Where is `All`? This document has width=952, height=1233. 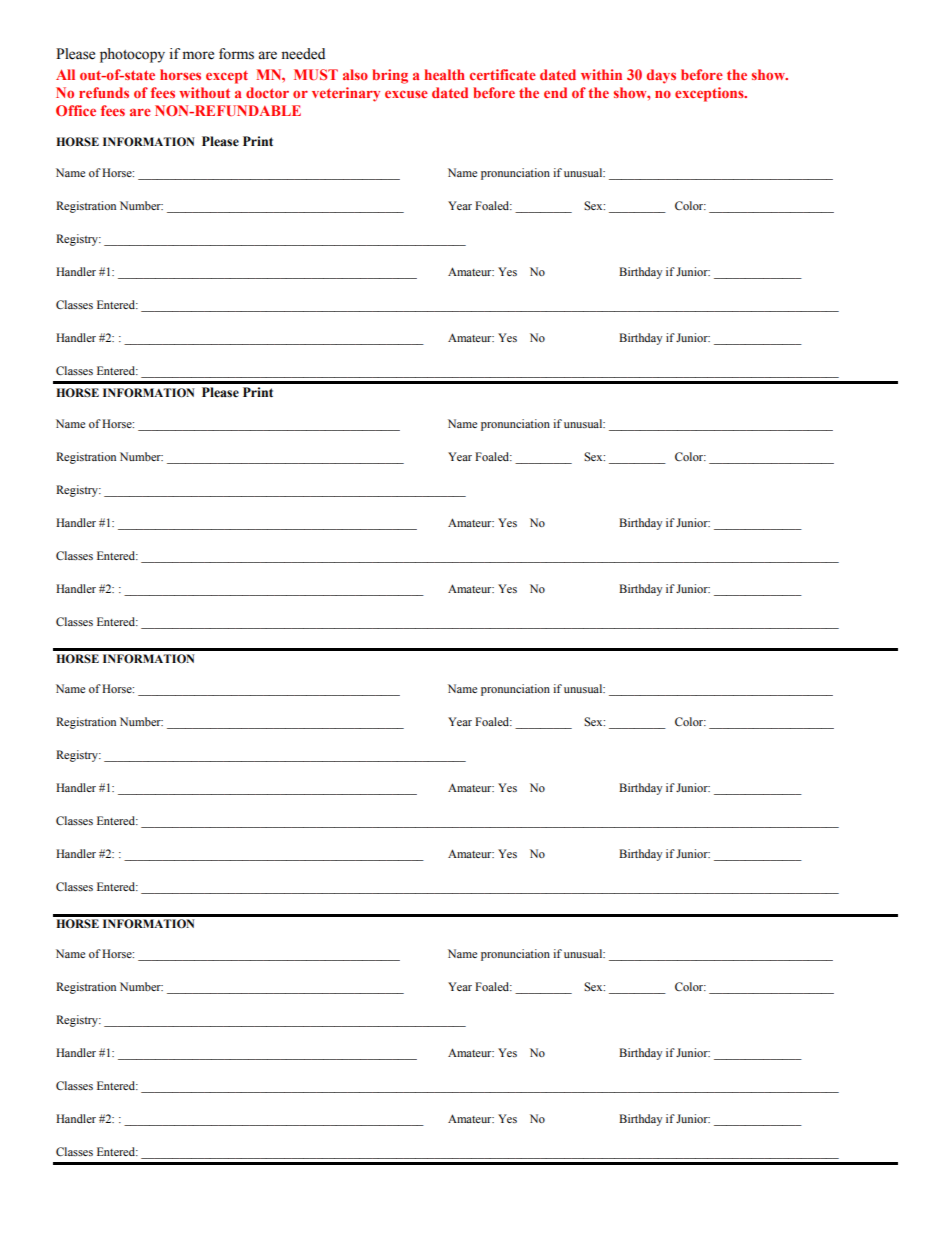
All is located at coordinates (65, 74).
